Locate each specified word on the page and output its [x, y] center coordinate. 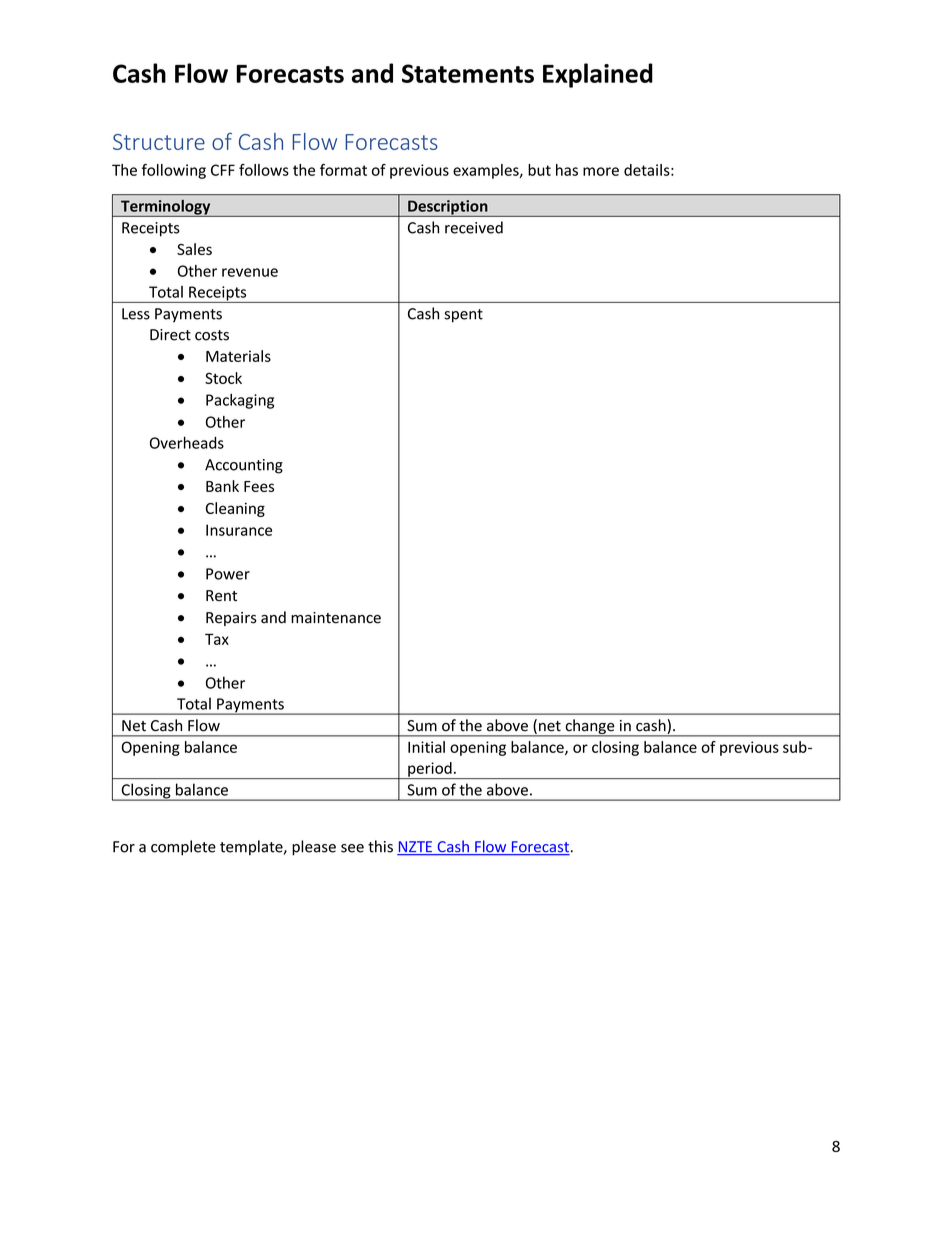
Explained [598, 75]
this [380, 846]
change [590, 728]
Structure [159, 142]
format [343, 170]
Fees [259, 486]
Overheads [187, 443]
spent [463, 316]
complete [183, 848]
